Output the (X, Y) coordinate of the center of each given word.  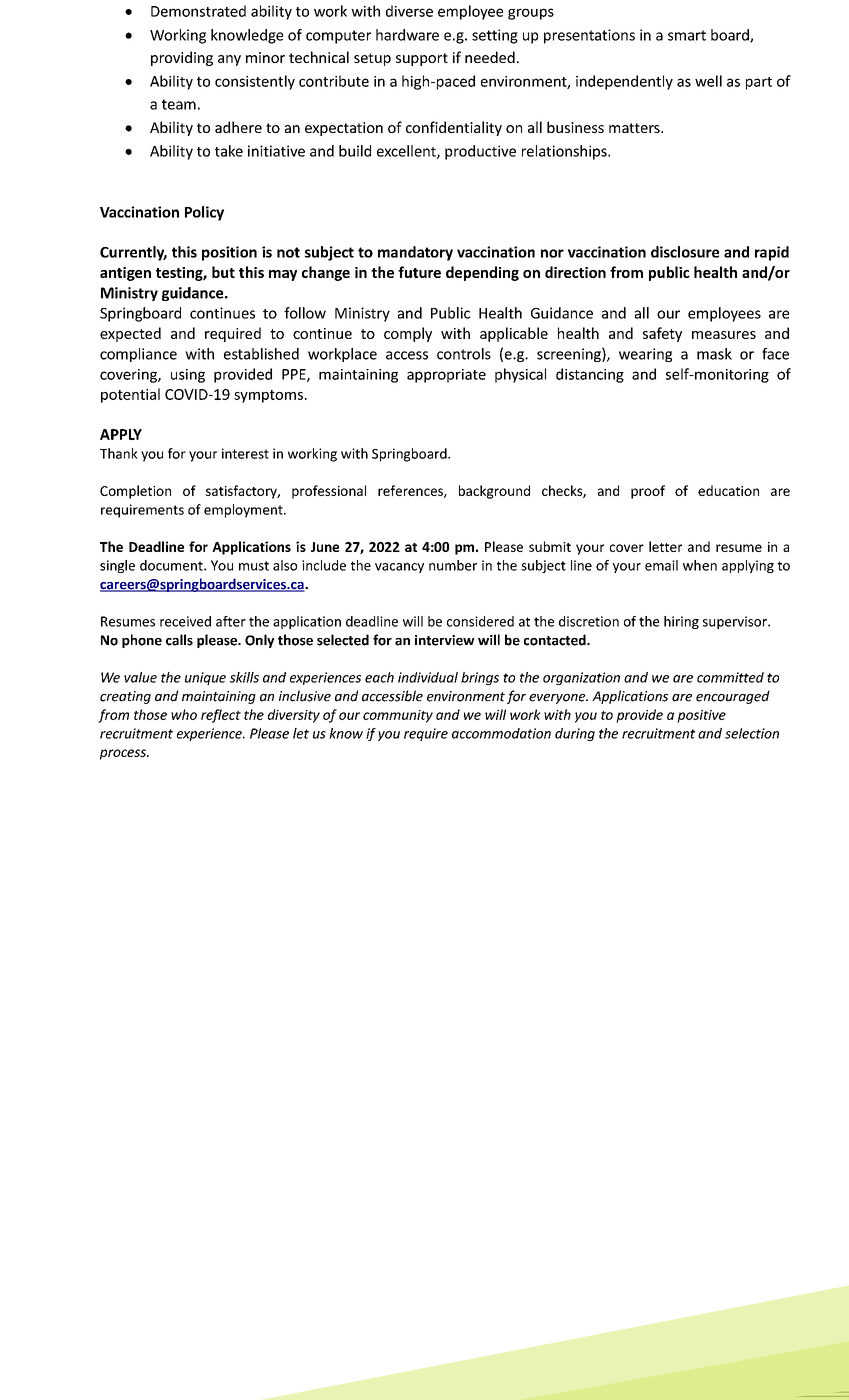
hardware (407, 35)
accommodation (501, 733)
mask (714, 354)
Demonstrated (198, 11)
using (188, 376)
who (184, 714)
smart (687, 35)
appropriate (446, 376)
